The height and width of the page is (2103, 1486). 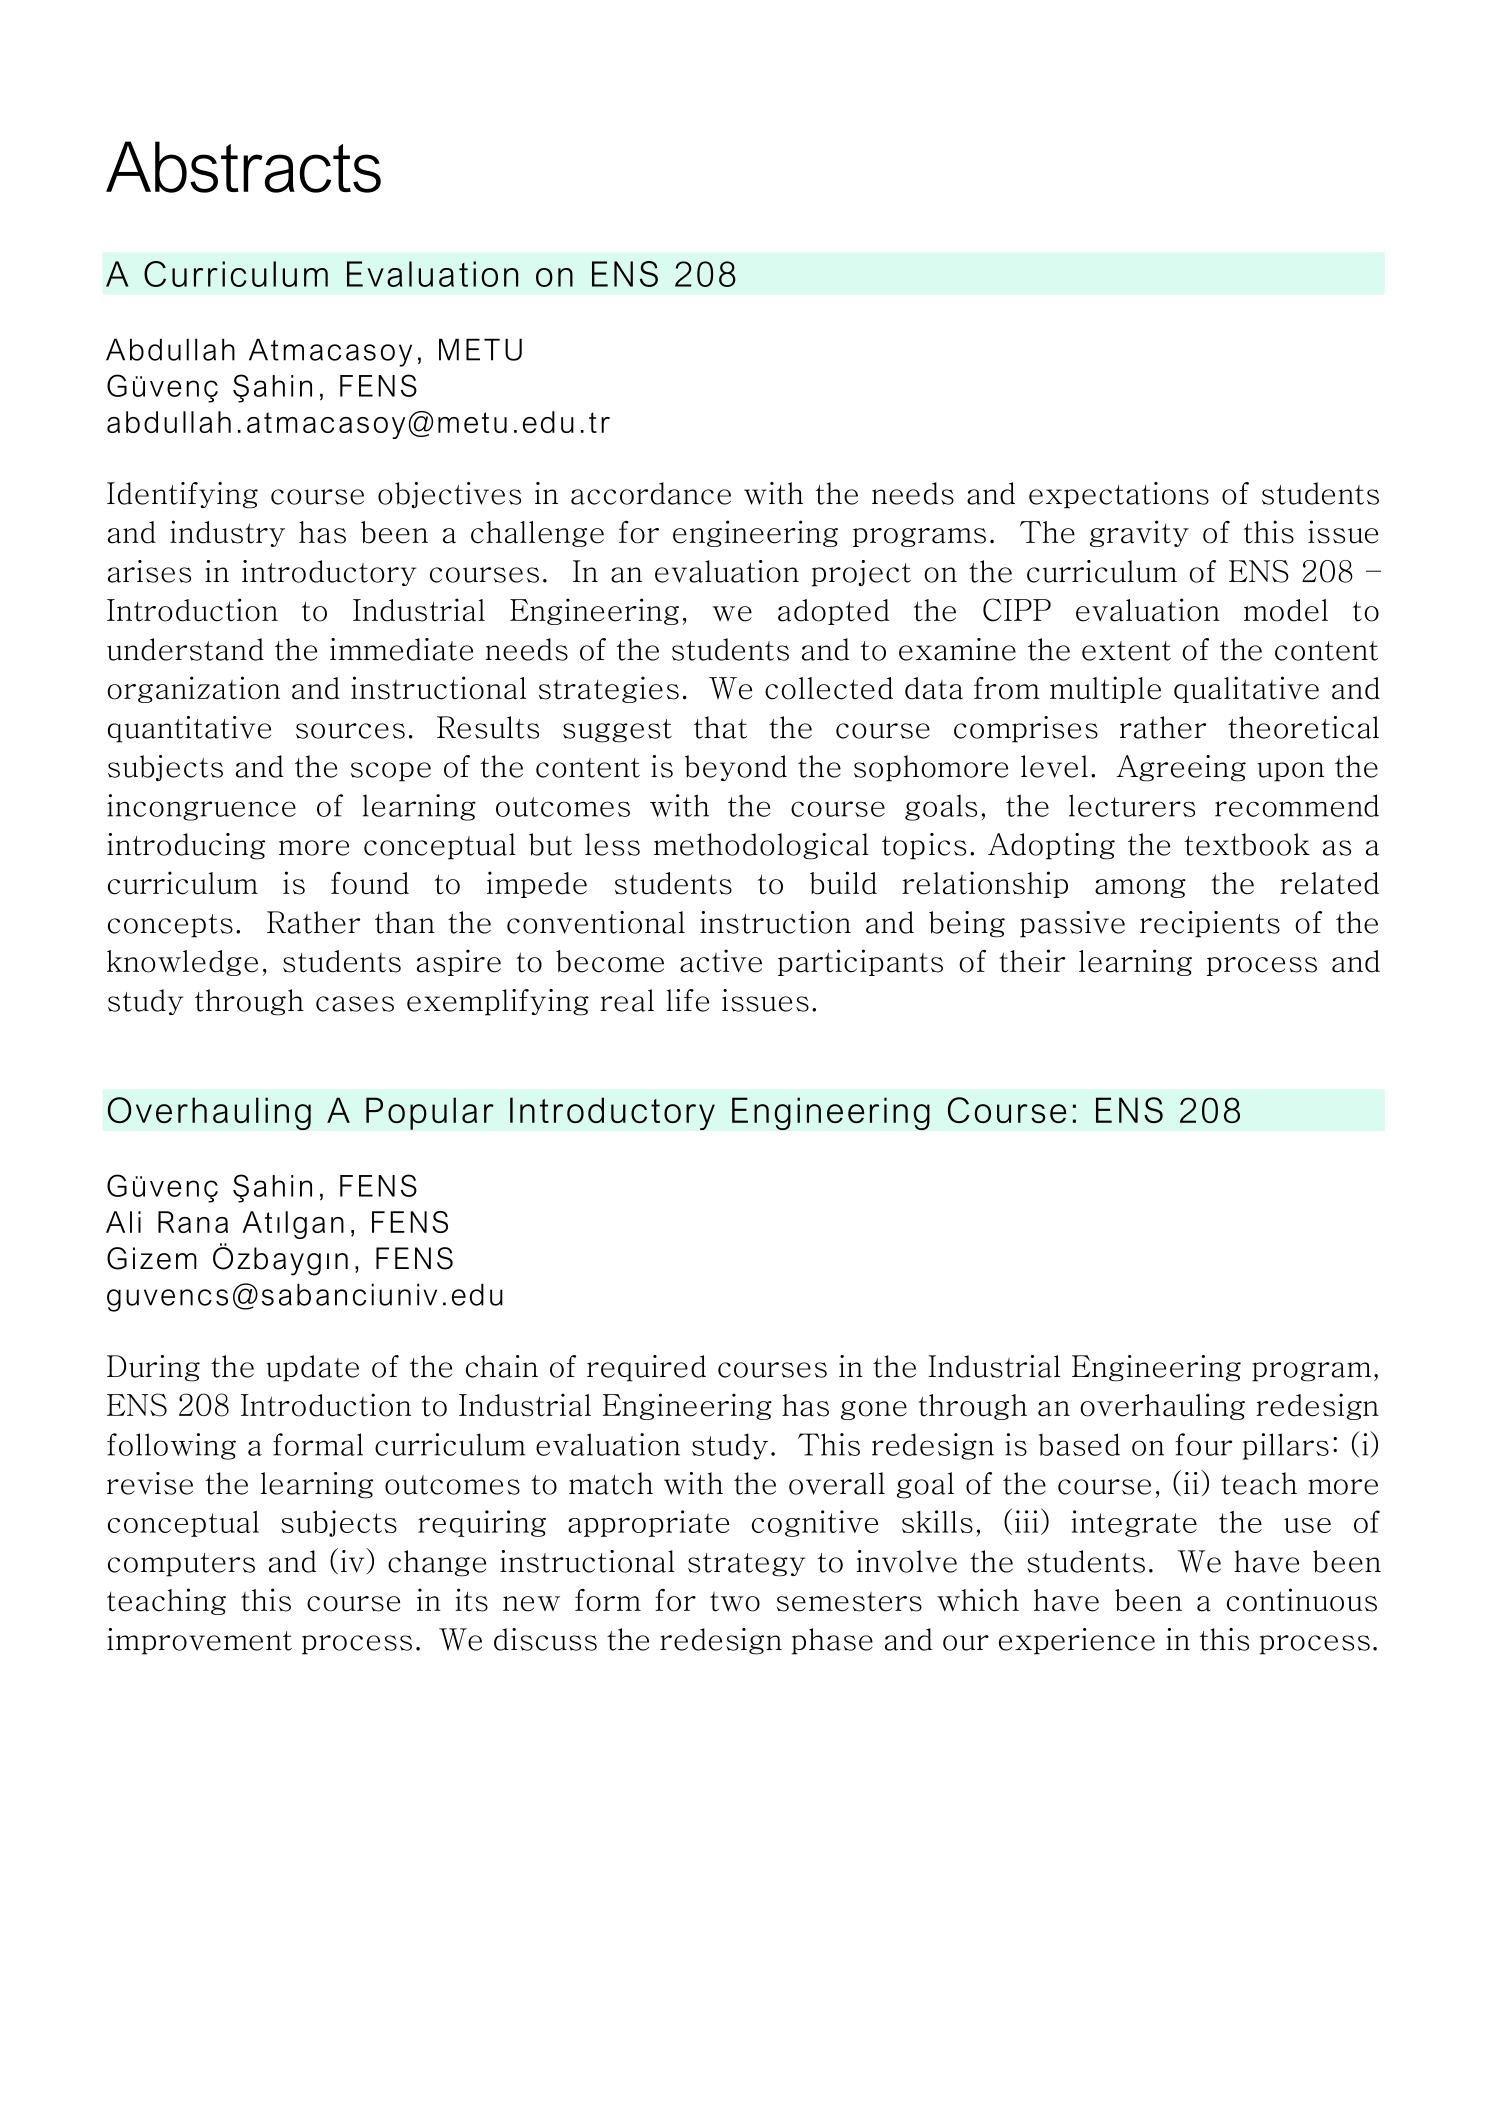 What do you see at coordinates (199, 1641) in the page?
I see `improvement` at bounding box center [199, 1641].
